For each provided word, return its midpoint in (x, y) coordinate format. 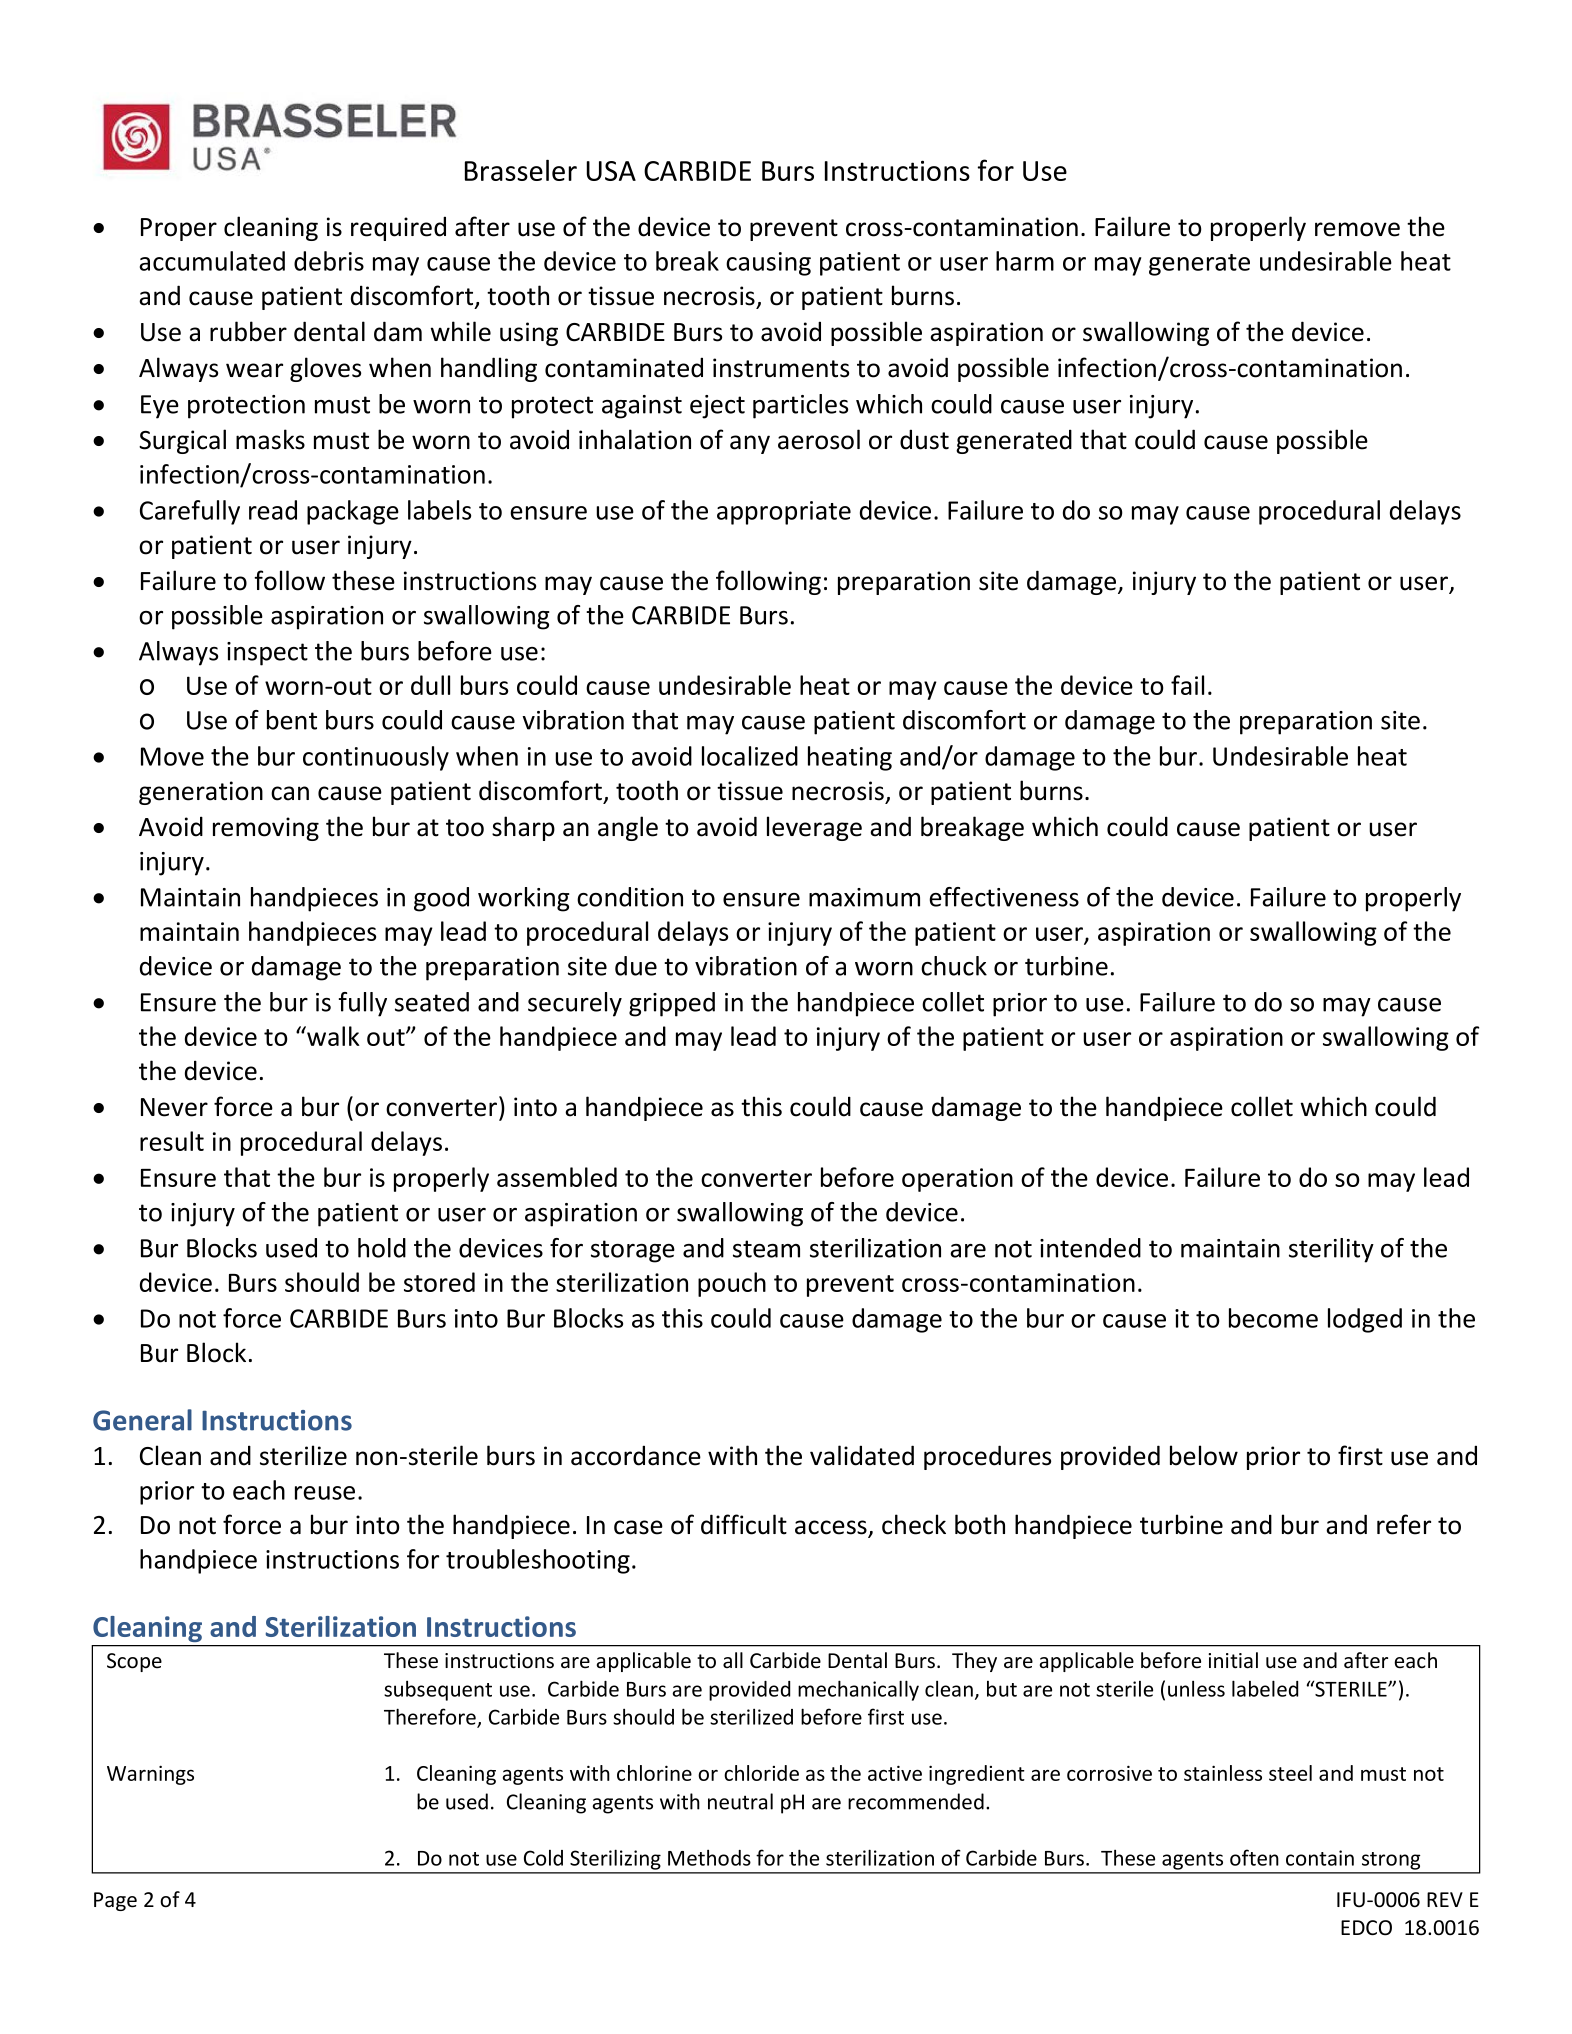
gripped (672, 1004)
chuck (954, 966)
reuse (325, 1493)
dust (924, 439)
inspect (267, 654)
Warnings (150, 1775)
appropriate (784, 513)
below (1204, 1455)
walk (332, 1036)
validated (862, 1455)
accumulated (212, 261)
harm (1025, 261)
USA (611, 171)
